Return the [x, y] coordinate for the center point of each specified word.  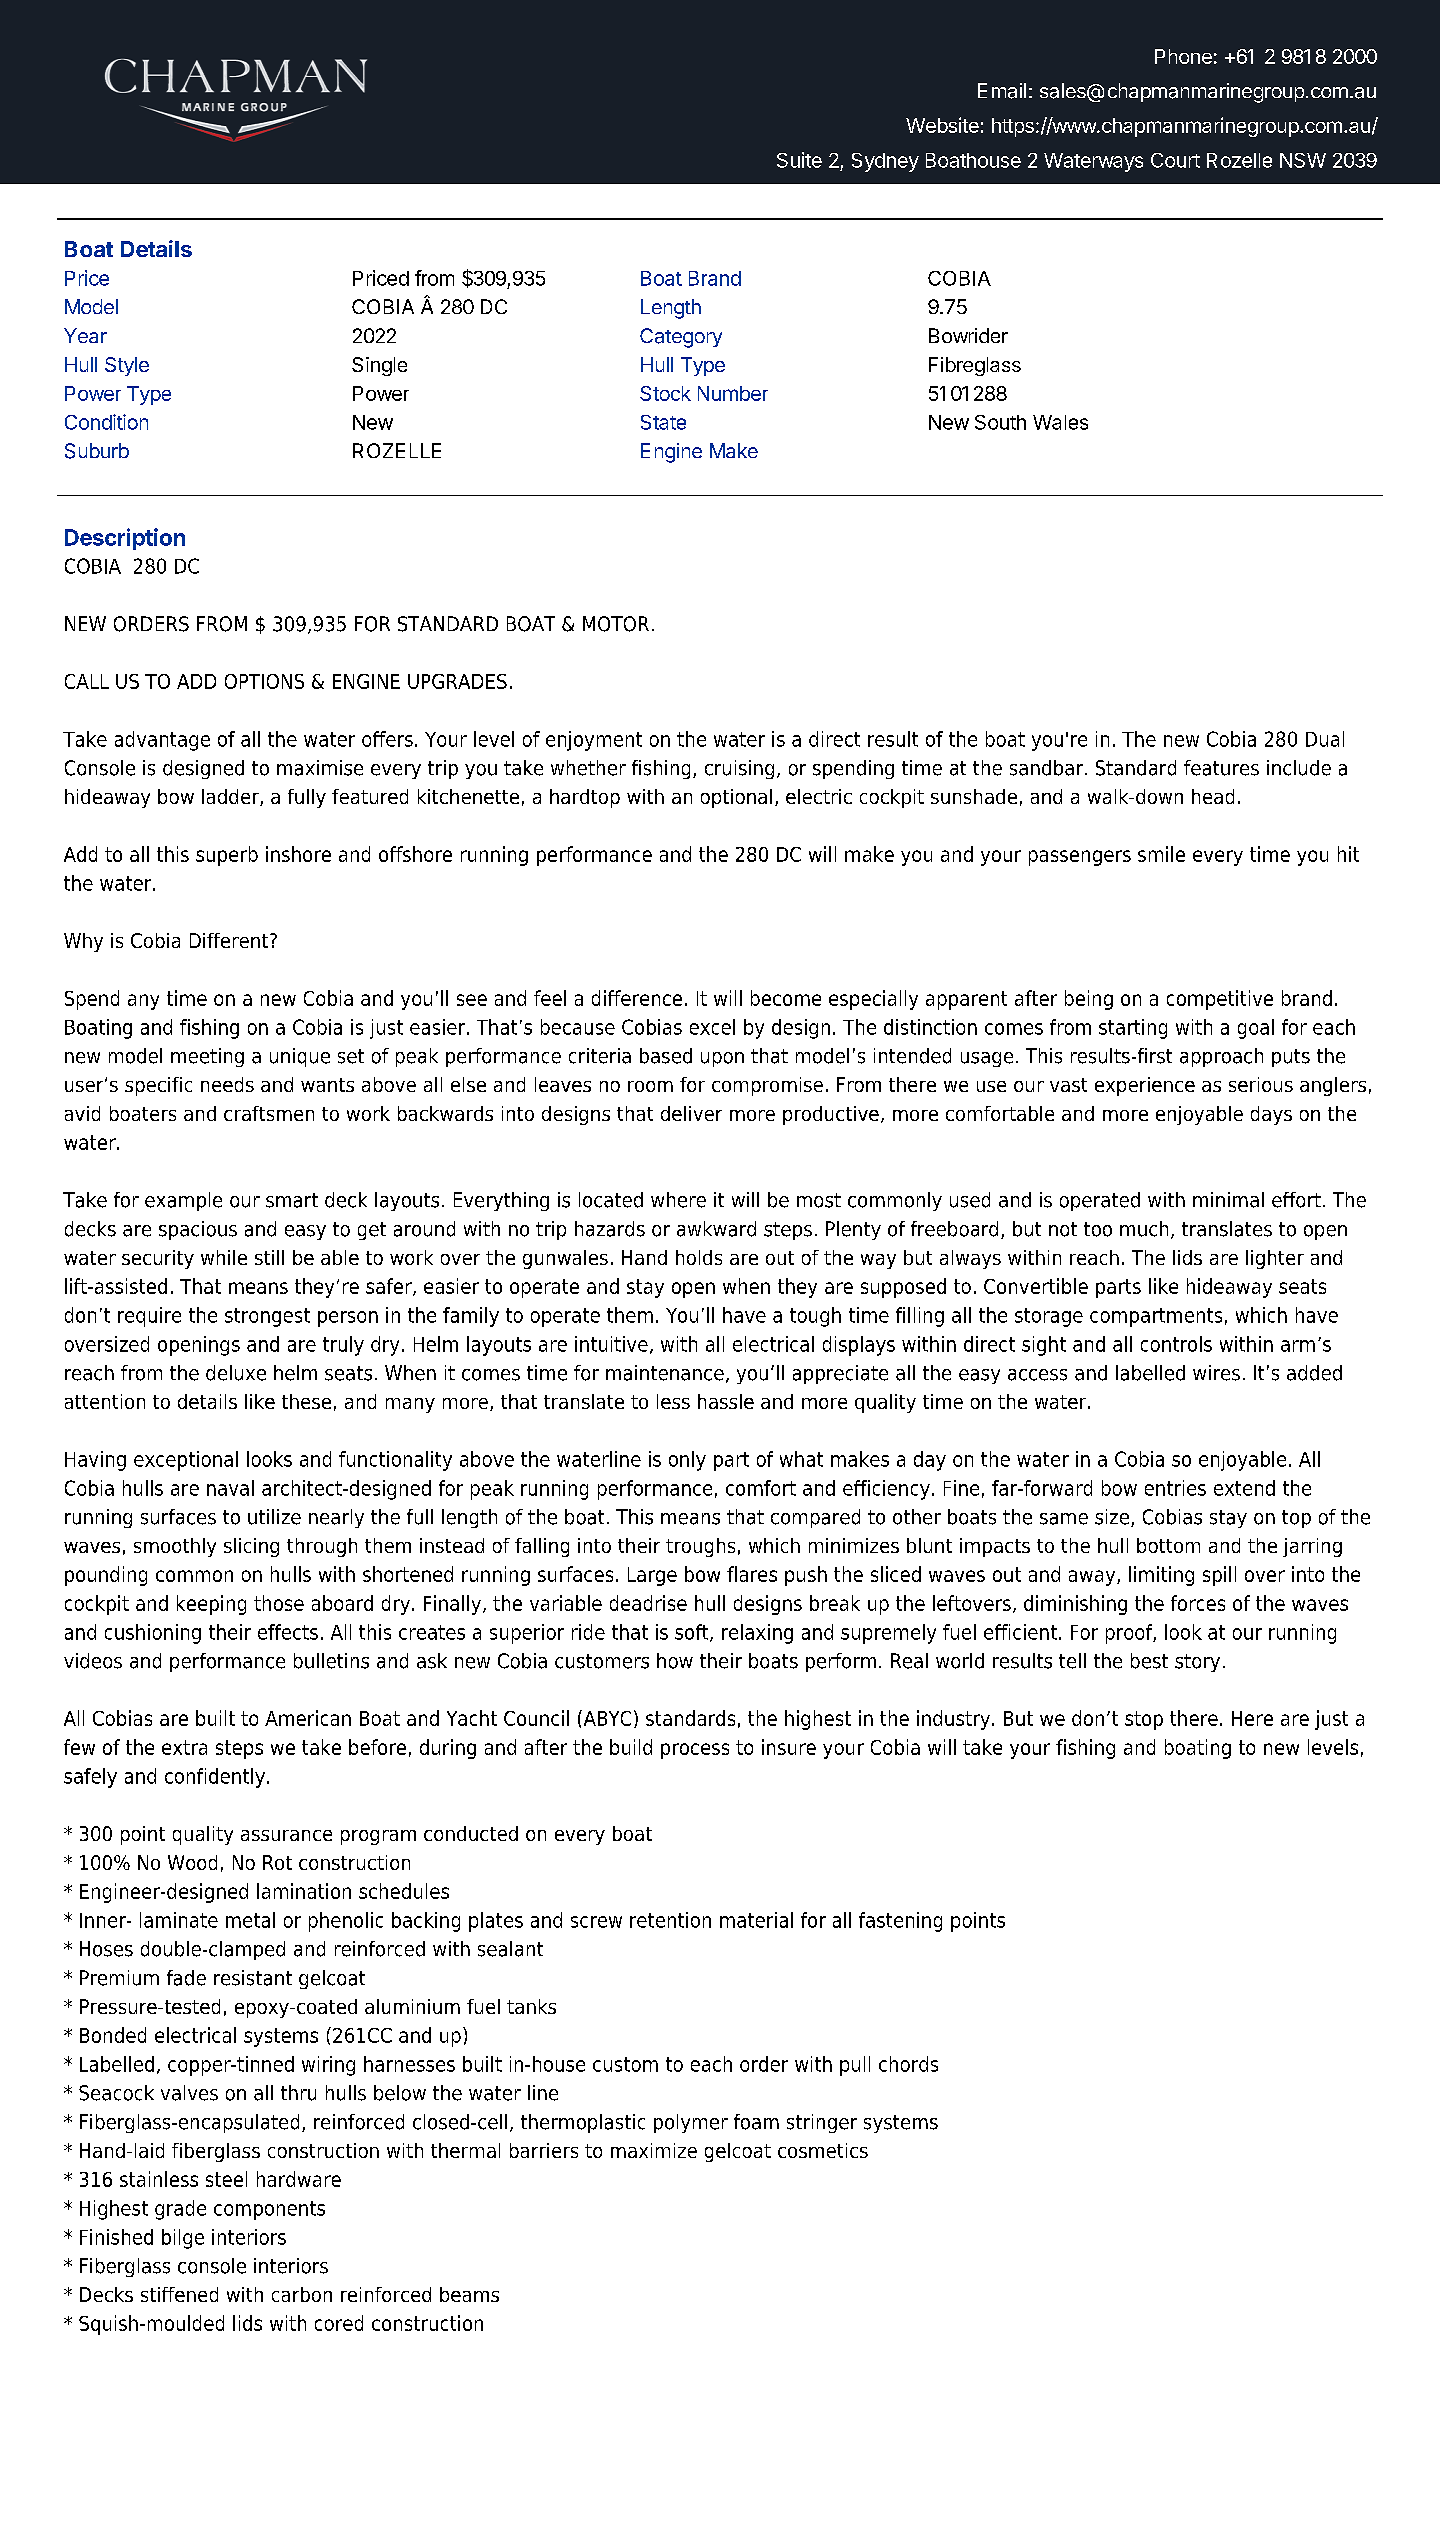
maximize [654, 2150]
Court [1175, 160]
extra [184, 1747]
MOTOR [616, 624]
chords [908, 2064]
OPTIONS [264, 681]
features [1221, 768]
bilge [183, 2239]
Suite [799, 160]
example [183, 1201]
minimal [1228, 1200]
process [695, 1751]
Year [85, 335]
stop [1144, 1720]
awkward [716, 1229]
